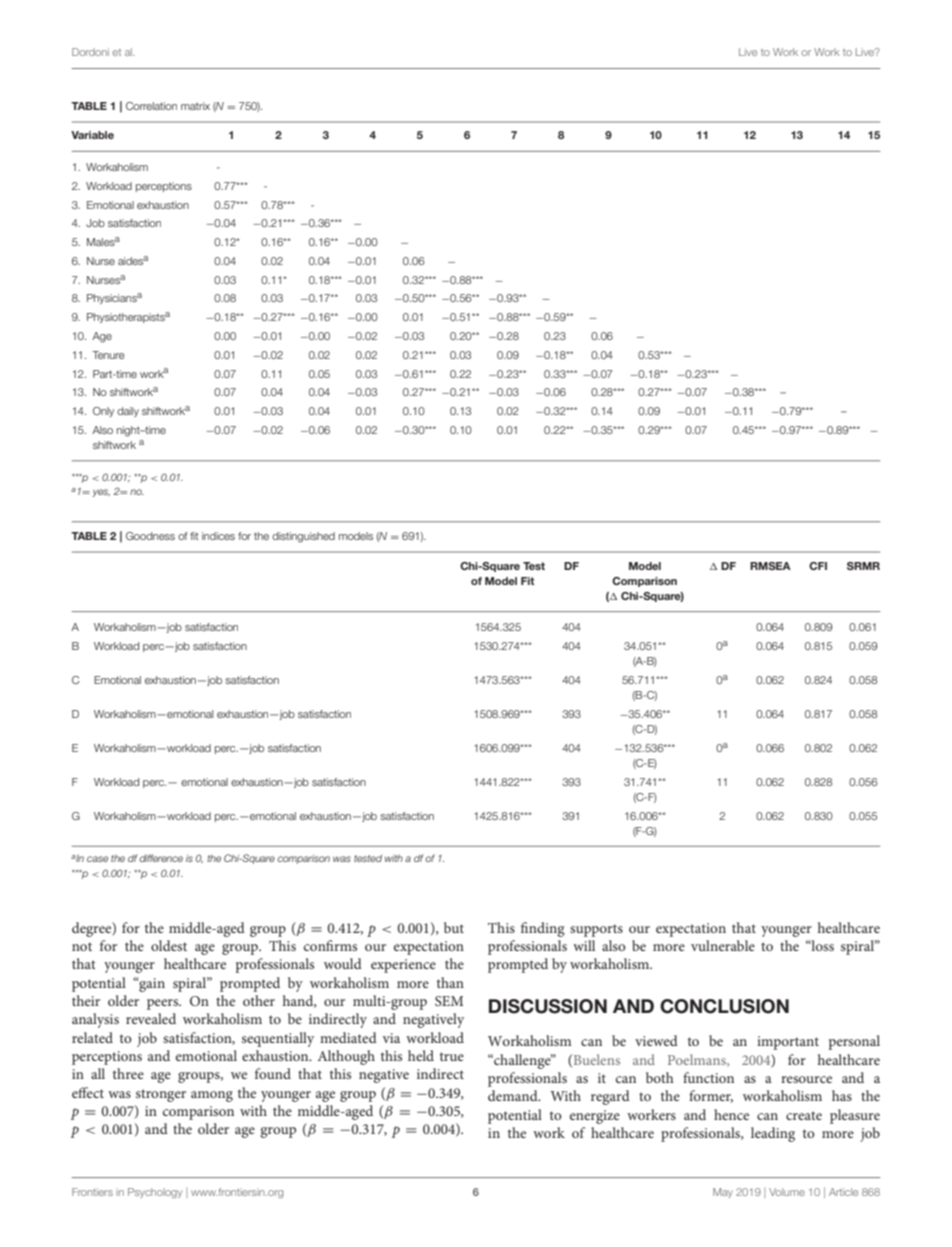 This screenshot has width=952, height=1247. What do you see at coordinates (724, 1006) in the screenshot?
I see `CONCLUSION` at bounding box center [724, 1006].
